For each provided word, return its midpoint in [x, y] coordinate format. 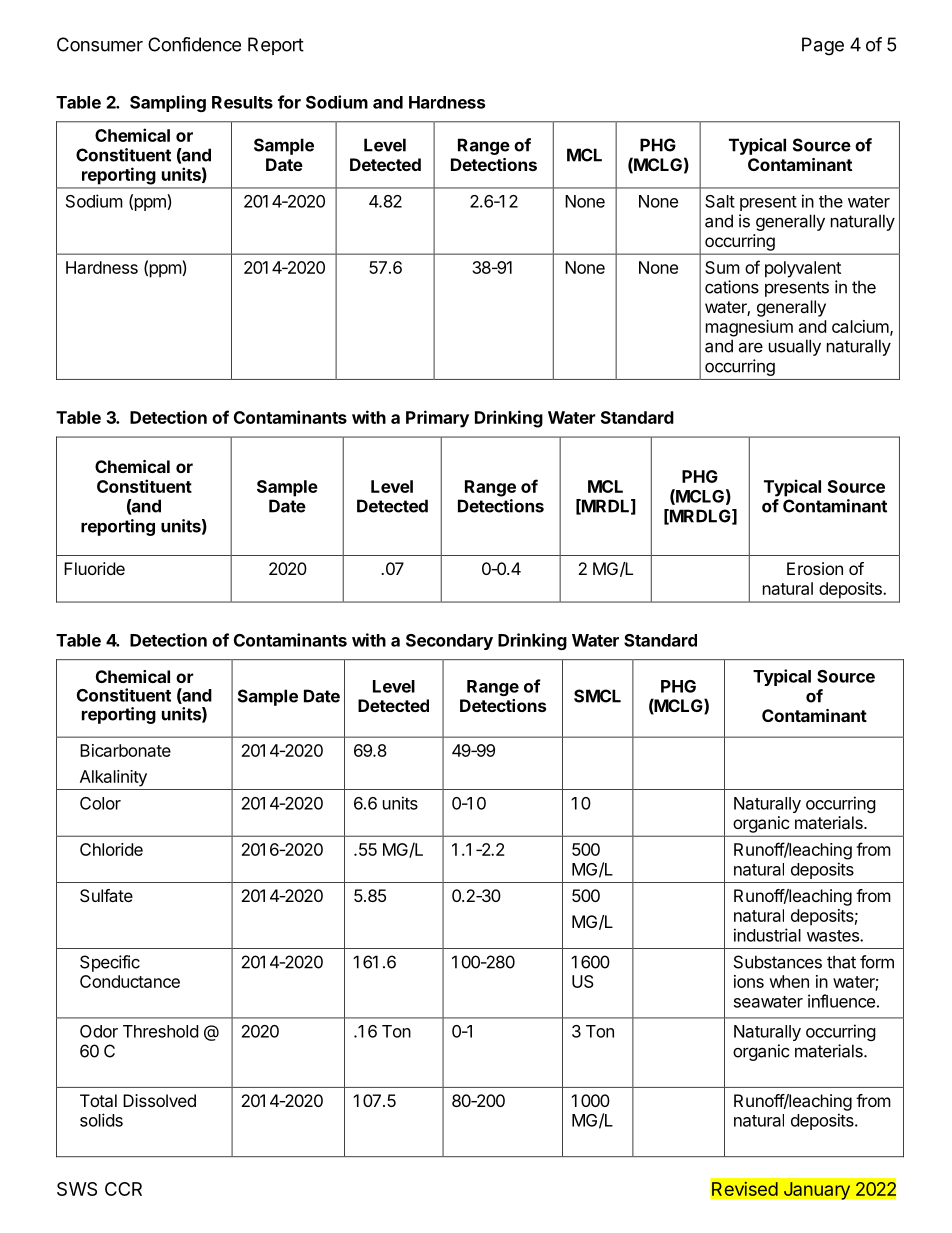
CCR [123, 1189]
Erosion [815, 568]
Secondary [449, 642]
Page [823, 46]
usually [795, 347]
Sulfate [106, 895]
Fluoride [94, 568]
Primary [437, 419]
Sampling [168, 103]
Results [242, 102]
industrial [767, 935]
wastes [834, 936]
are [750, 347]
